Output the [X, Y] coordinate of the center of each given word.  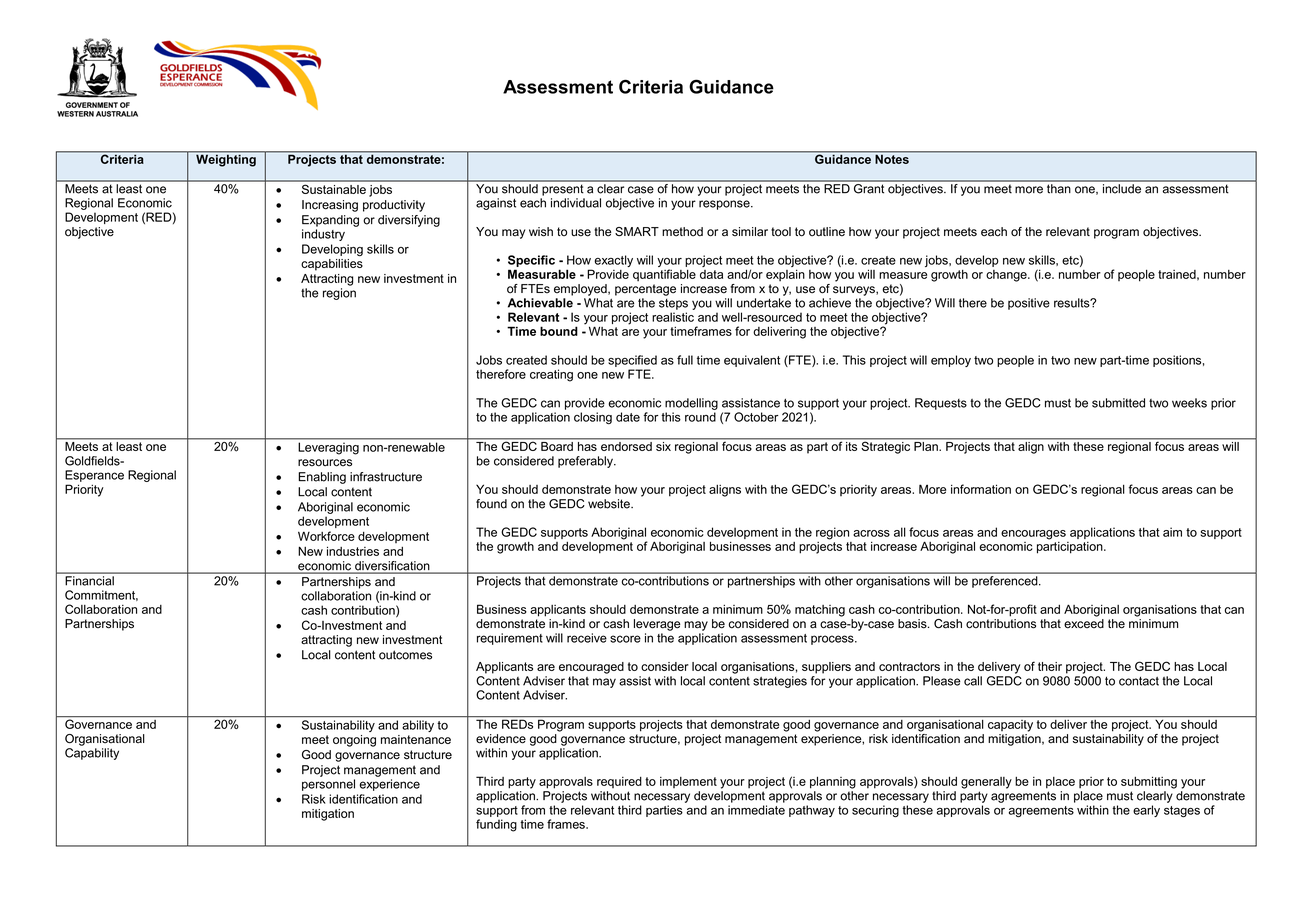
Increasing [330, 206]
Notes [892, 158]
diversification [392, 567]
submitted [1118, 403]
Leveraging [329, 448]
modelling [691, 404]
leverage [657, 625]
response [725, 205]
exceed [1084, 624]
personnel [328, 785]
